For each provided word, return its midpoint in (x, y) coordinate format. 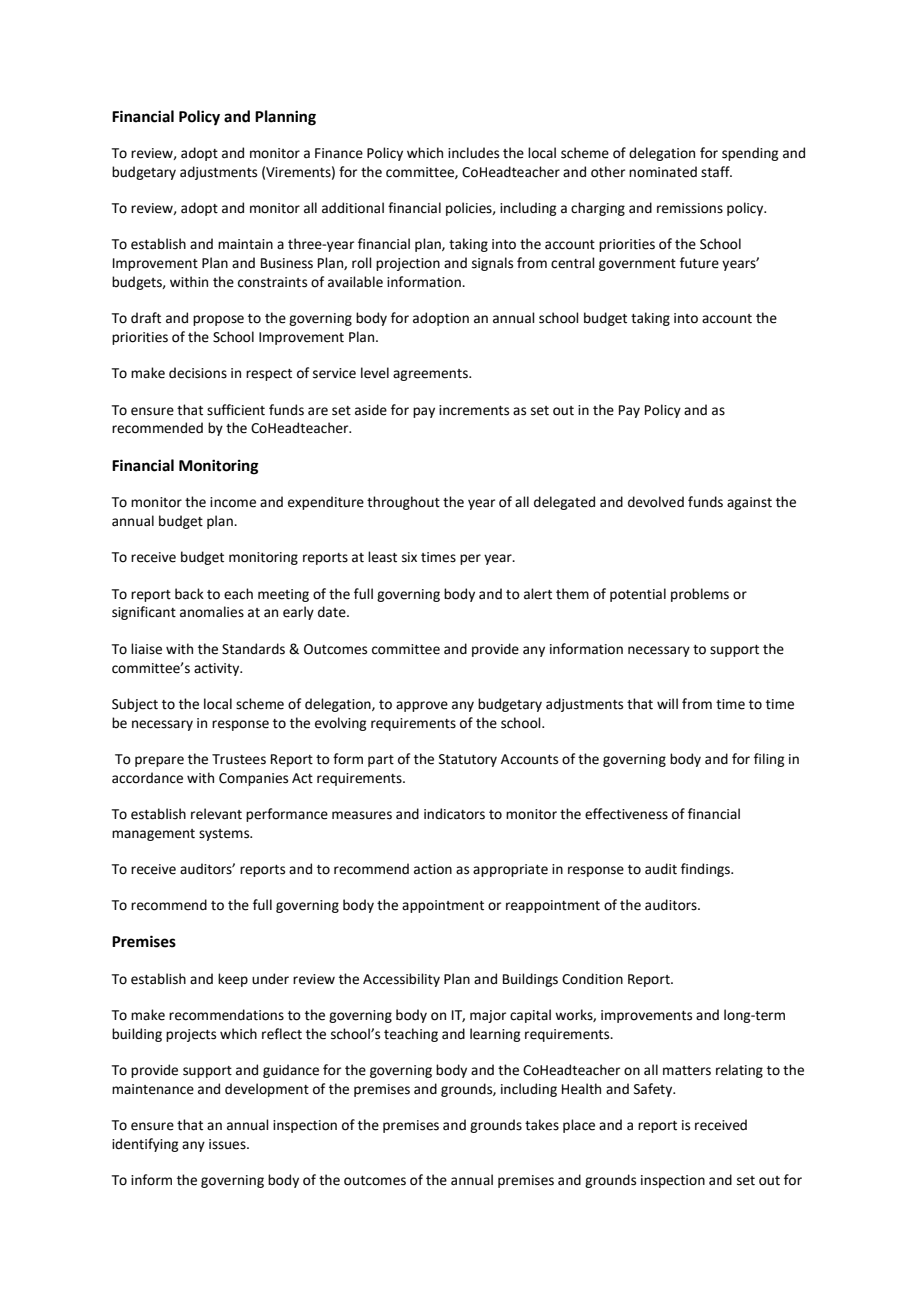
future (699, 263)
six (409, 557)
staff (716, 172)
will (667, 703)
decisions (198, 373)
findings (706, 870)
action (433, 869)
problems (700, 595)
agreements (431, 375)
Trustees (239, 759)
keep (233, 980)
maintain (245, 244)
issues (228, 1144)
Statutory (468, 760)
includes (473, 153)
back (189, 594)
